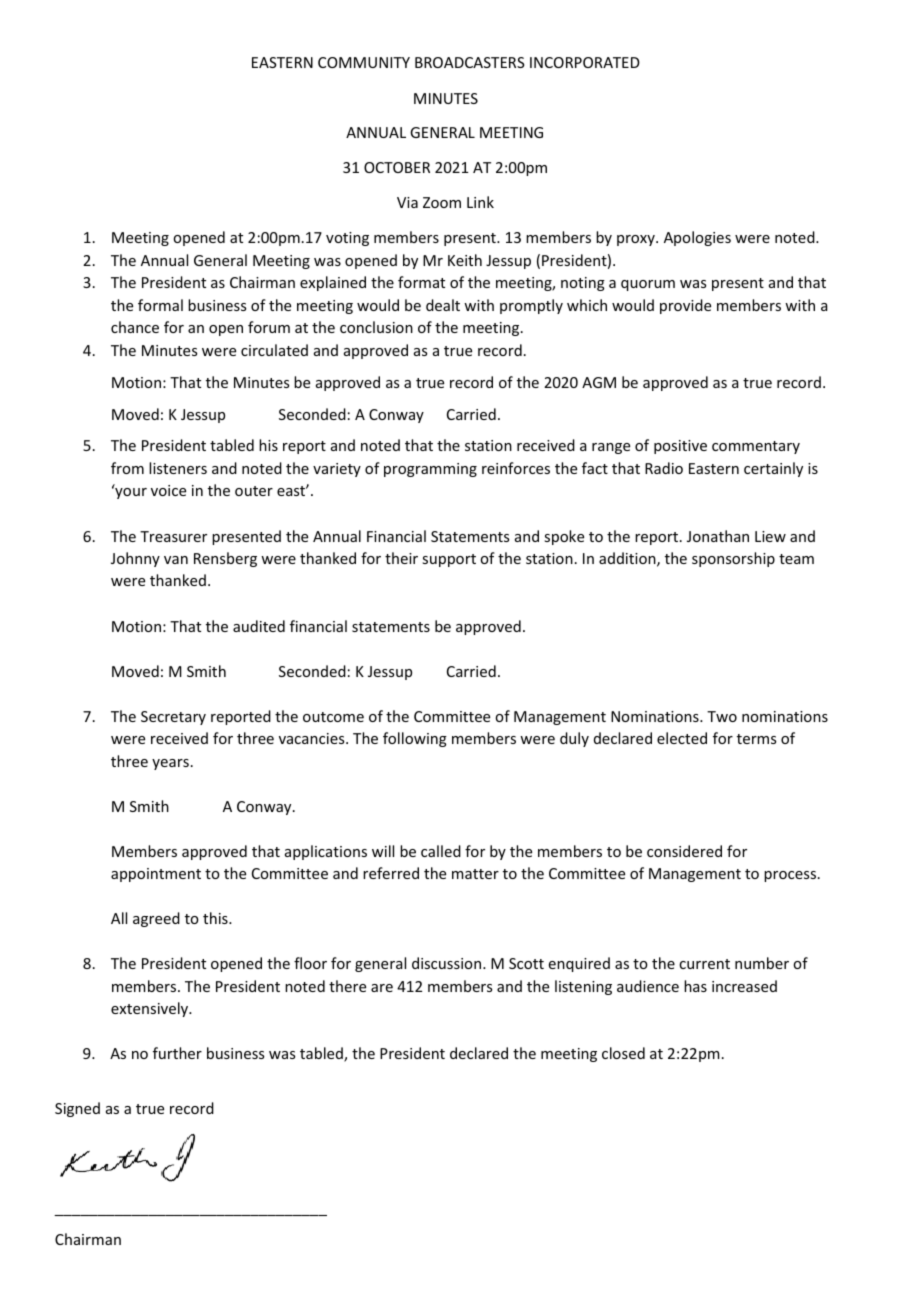  What do you see at coordinates (685, 306) in the document?
I see `provide` at bounding box center [685, 306].
